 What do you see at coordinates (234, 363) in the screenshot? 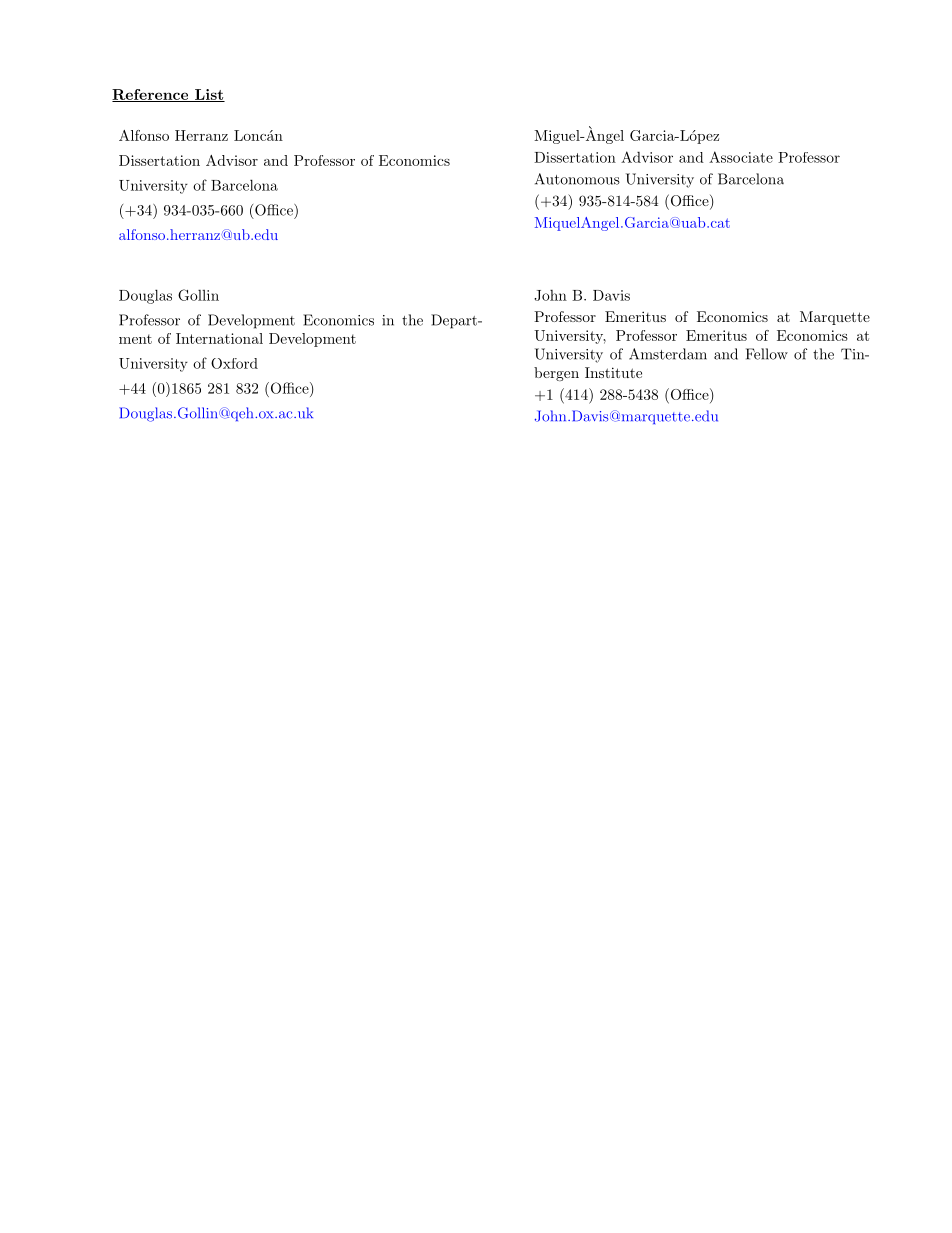
I see `Oxford` at bounding box center [234, 363].
